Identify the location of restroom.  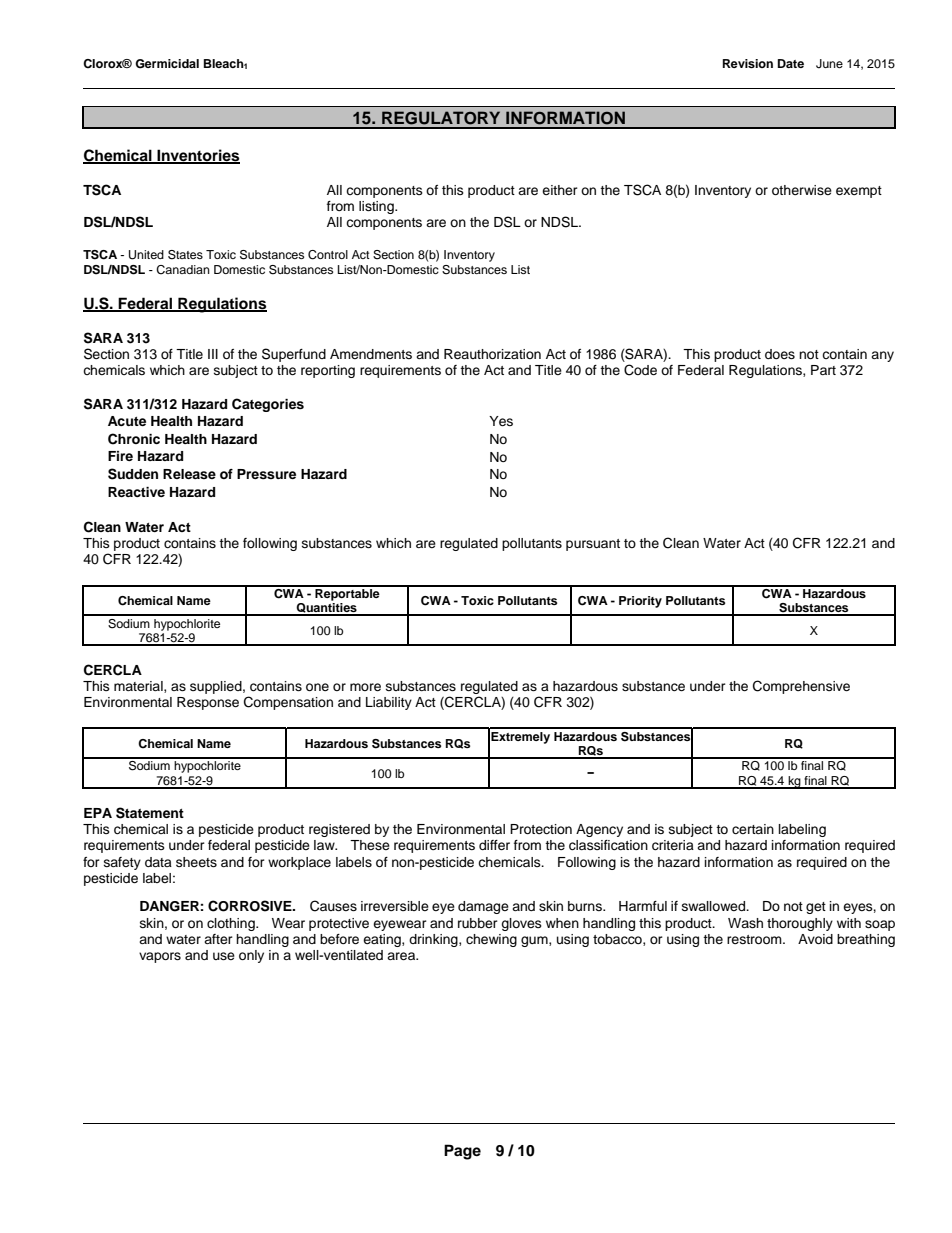
(755, 939).
